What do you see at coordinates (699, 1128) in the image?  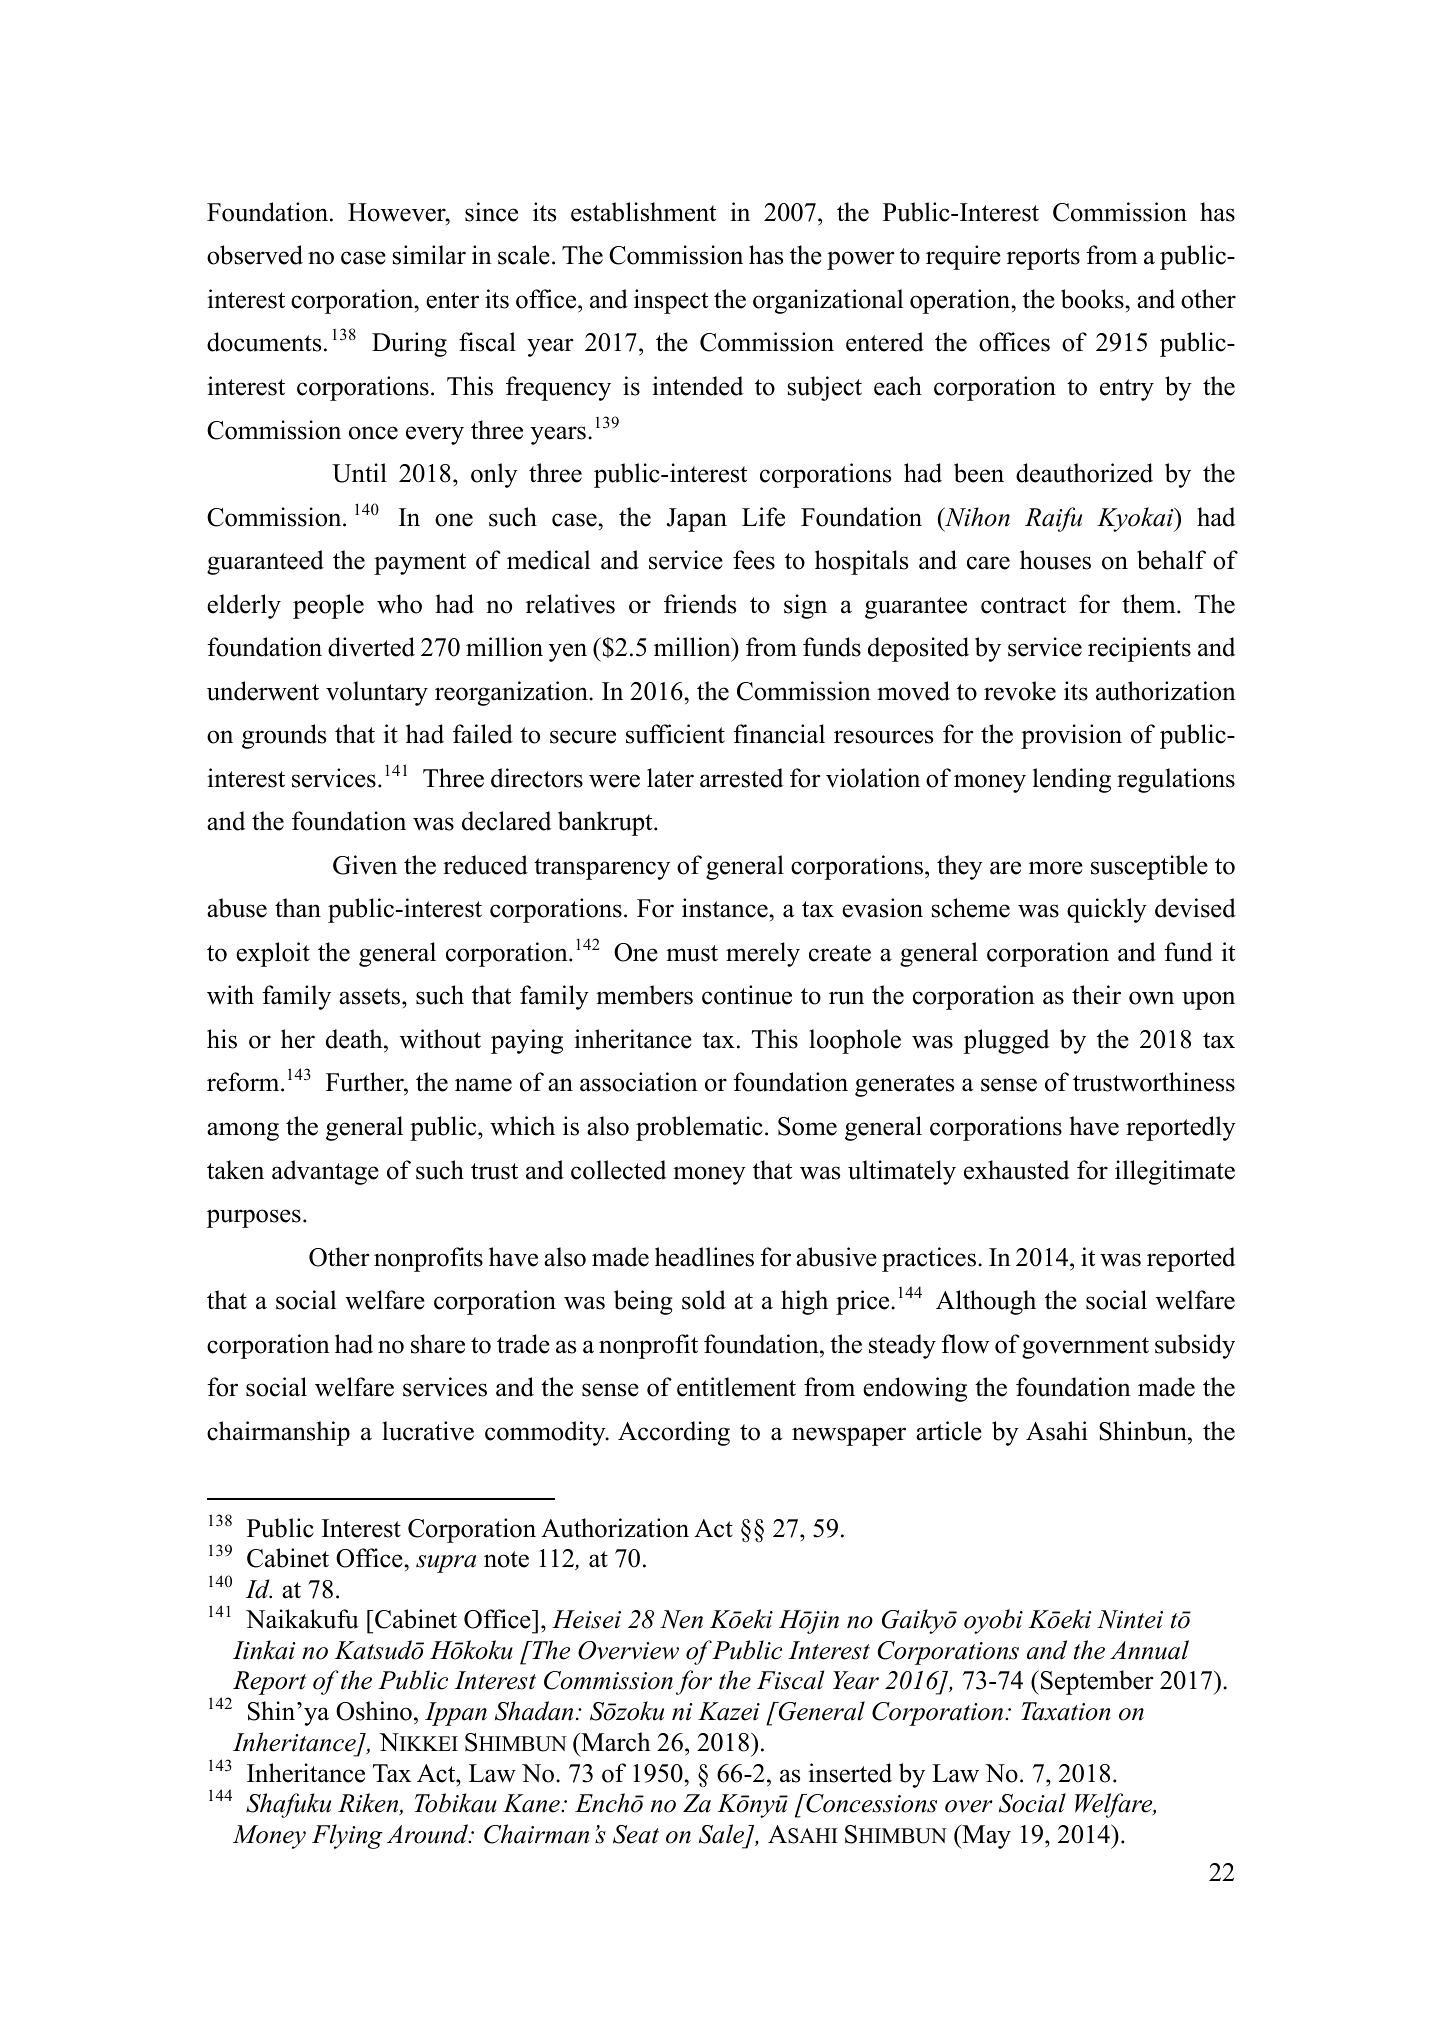 I see `problematic` at bounding box center [699, 1128].
